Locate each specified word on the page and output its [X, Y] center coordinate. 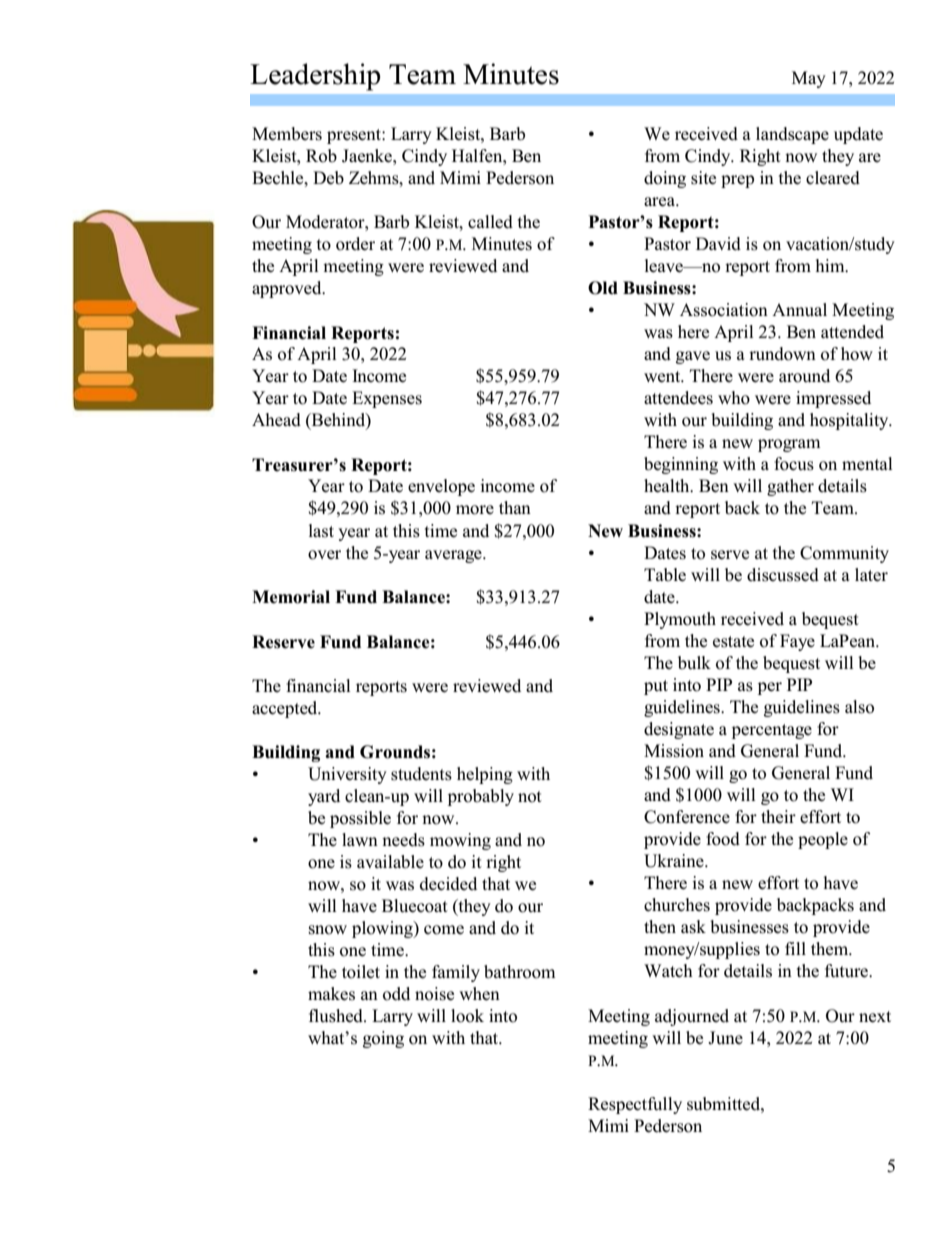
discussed [783, 575]
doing [665, 179]
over [324, 555]
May [809, 79]
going [383, 1039]
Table [665, 575]
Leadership [315, 77]
